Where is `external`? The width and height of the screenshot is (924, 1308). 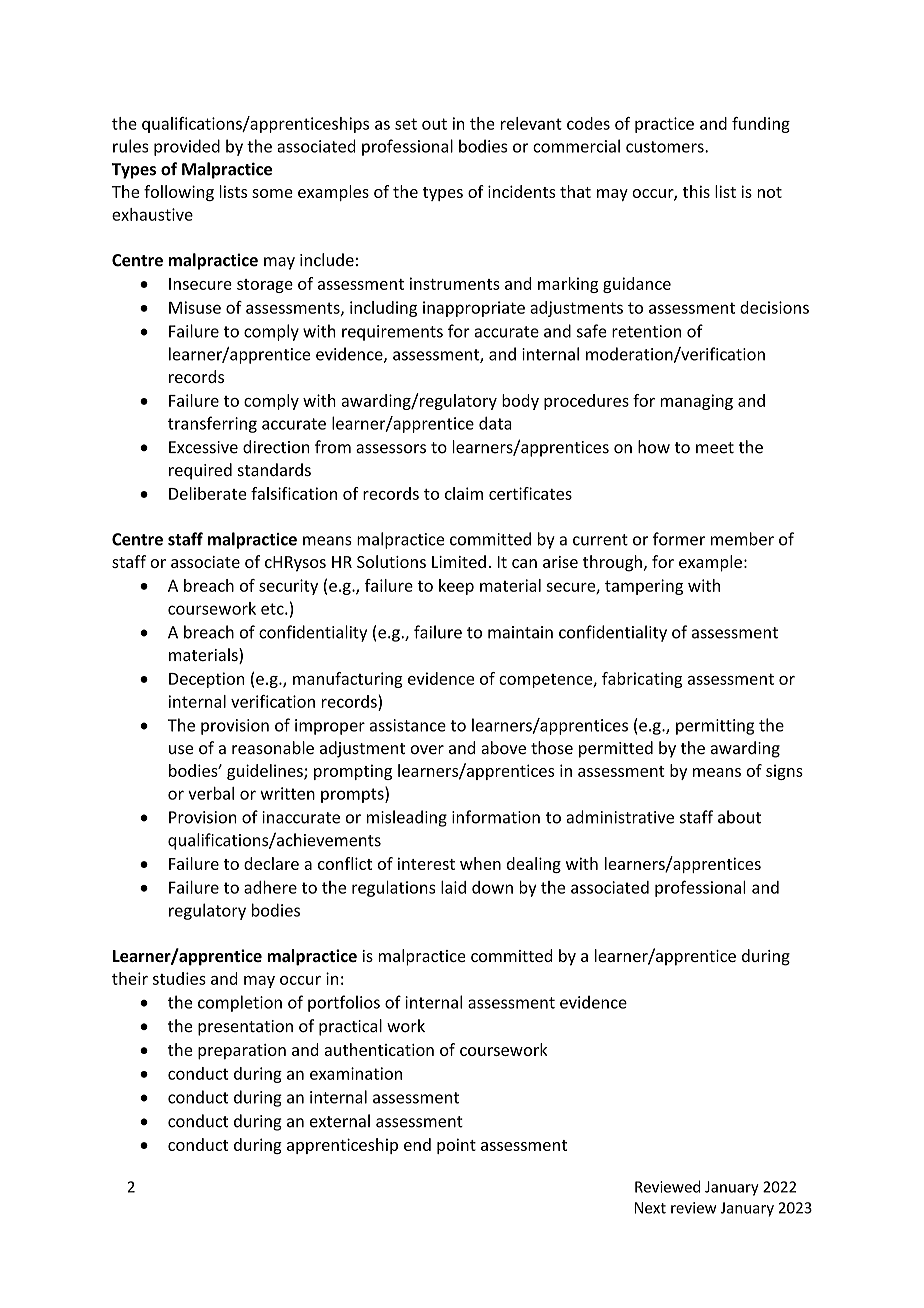 external is located at coordinates (340, 1121).
